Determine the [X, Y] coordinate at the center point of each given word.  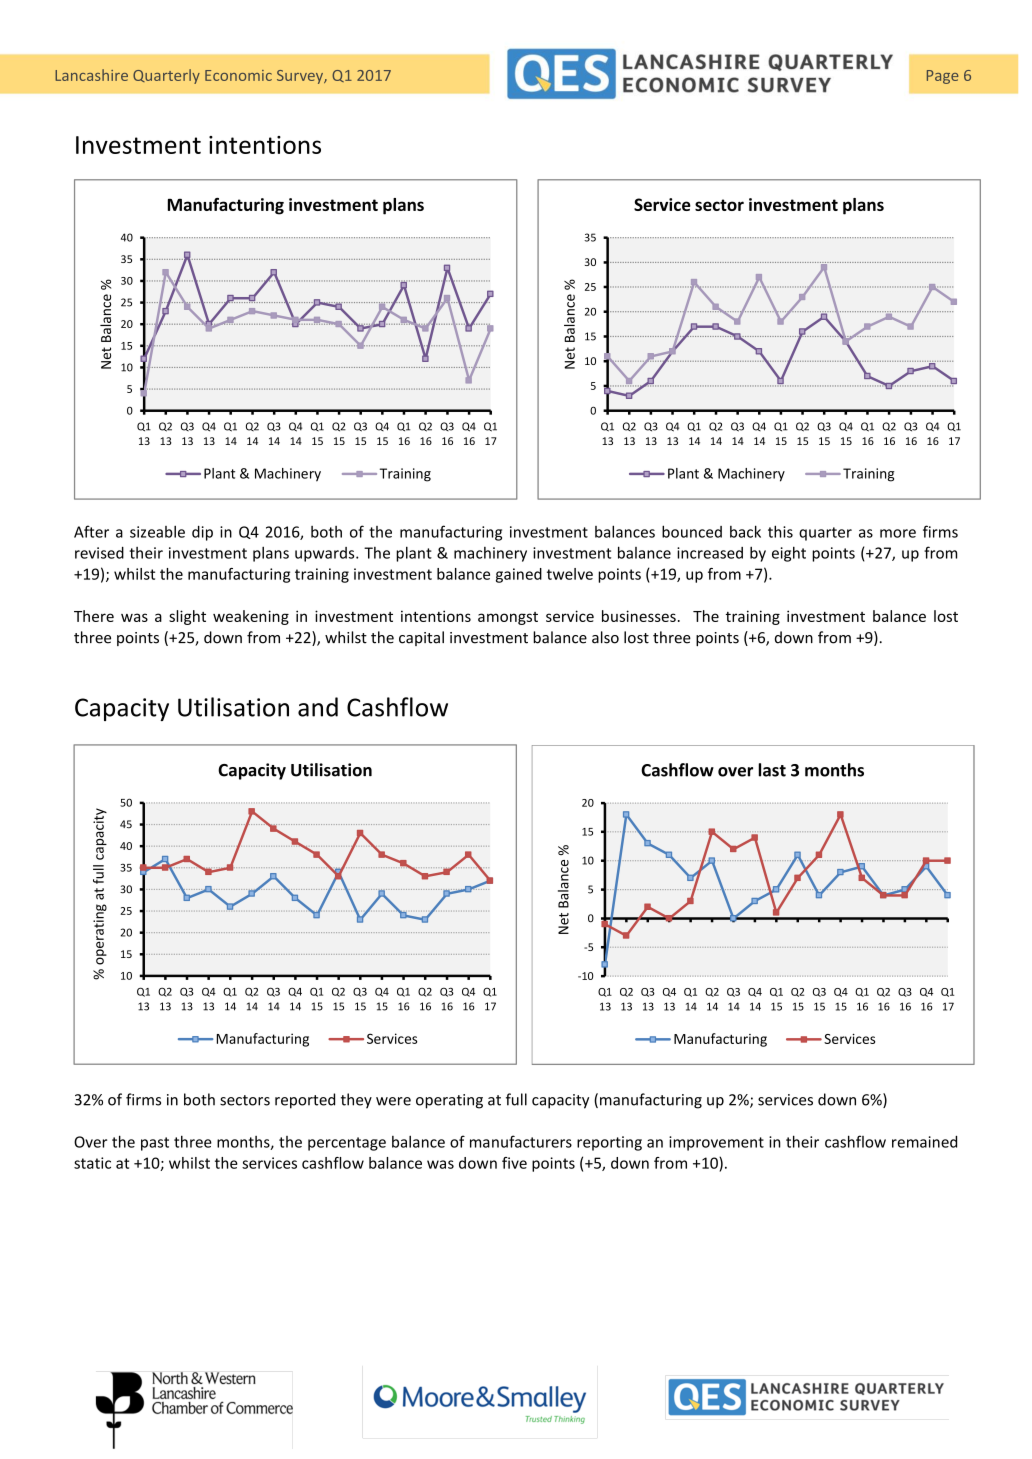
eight [789, 554]
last [772, 770]
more [898, 533]
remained [924, 1142]
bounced [692, 531]
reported [305, 1101]
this [780, 531]
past [155, 1144]
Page [943, 77]
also [605, 637]
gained [519, 575]
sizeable [157, 532]
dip [202, 533]
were [393, 1101]
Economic [238, 75]
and [318, 707]
